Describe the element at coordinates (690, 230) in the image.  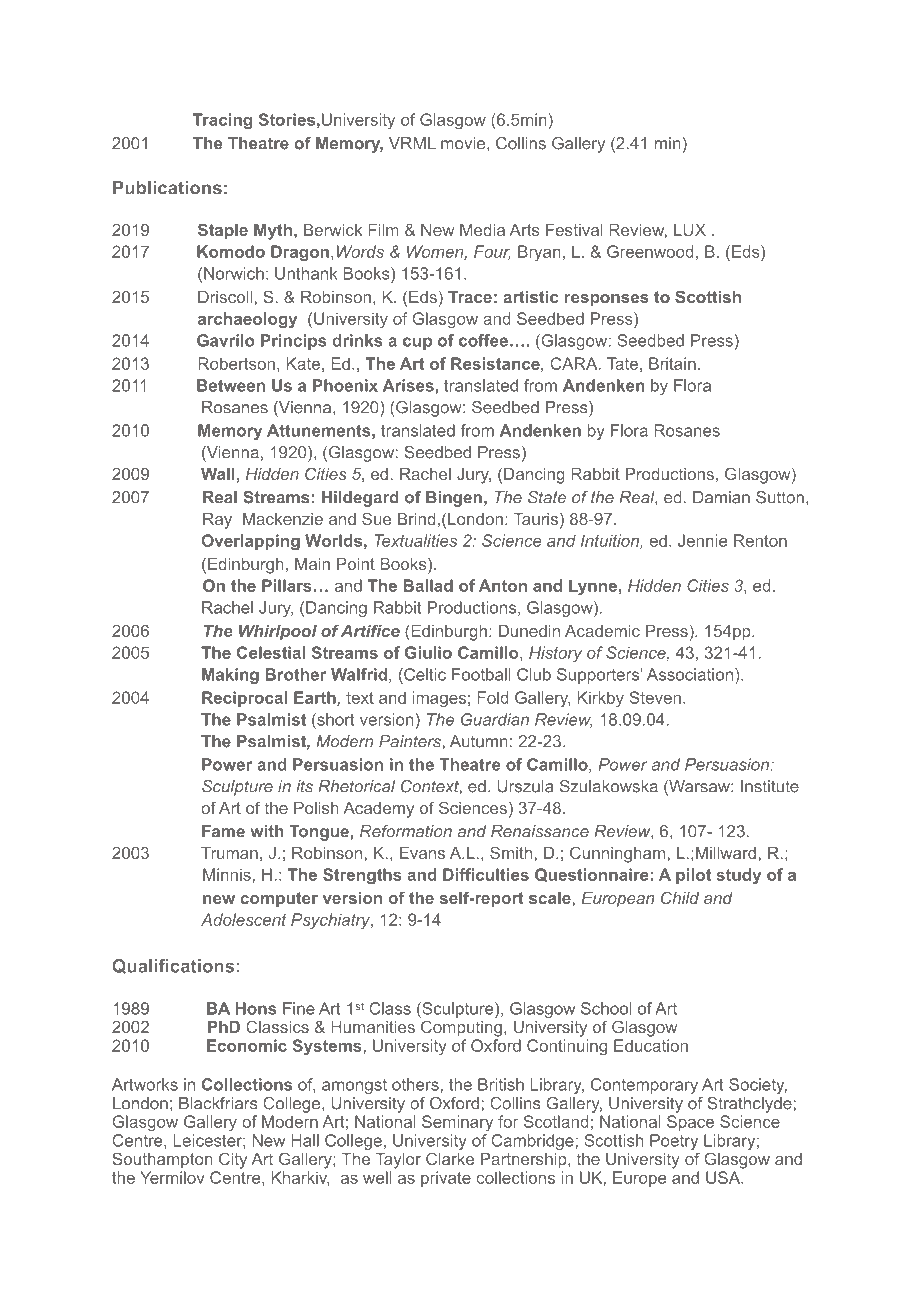
I see `LUX` at that location.
